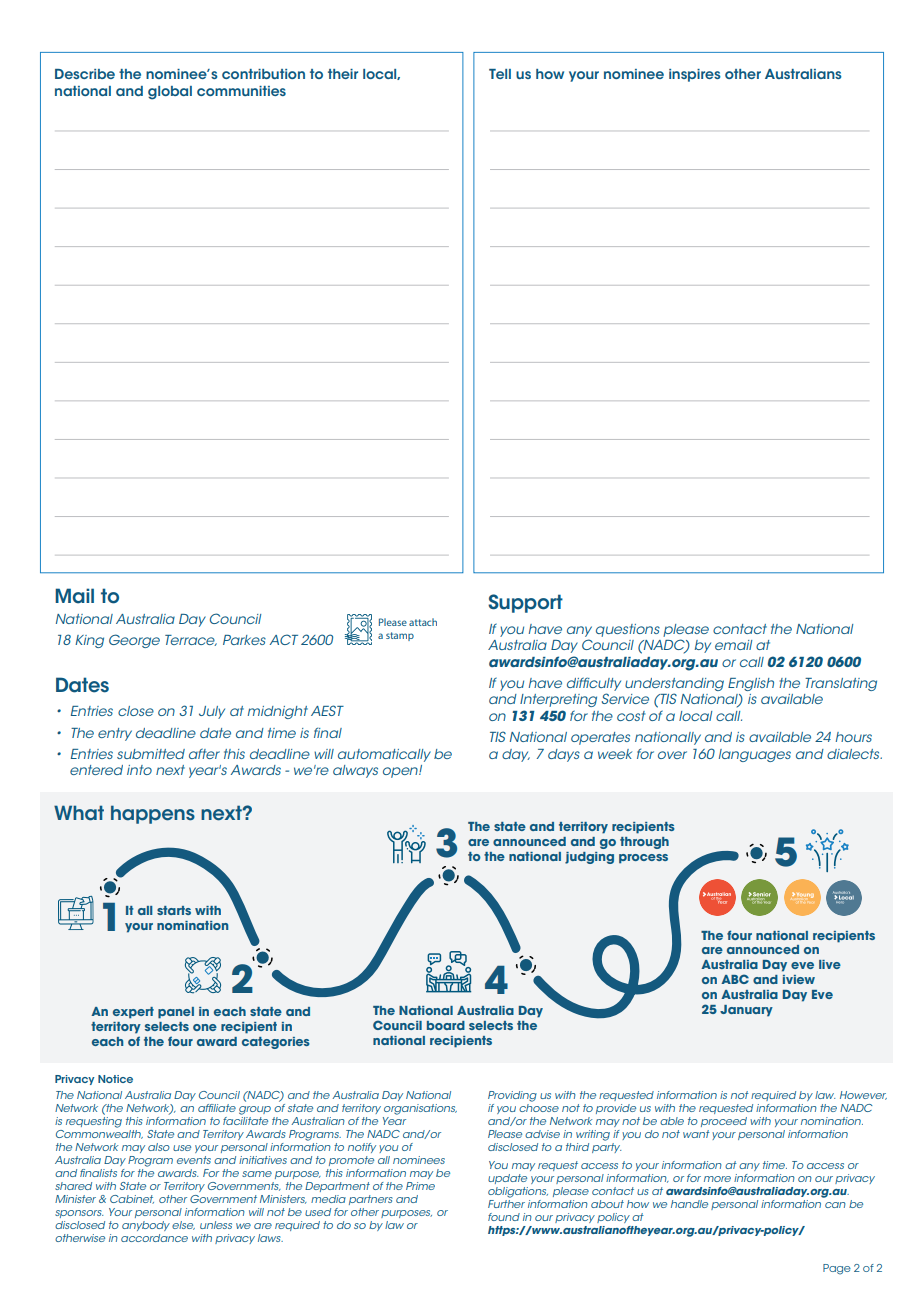 This screenshot has width=924, height=1308. I want to click on process, so click(643, 859).
